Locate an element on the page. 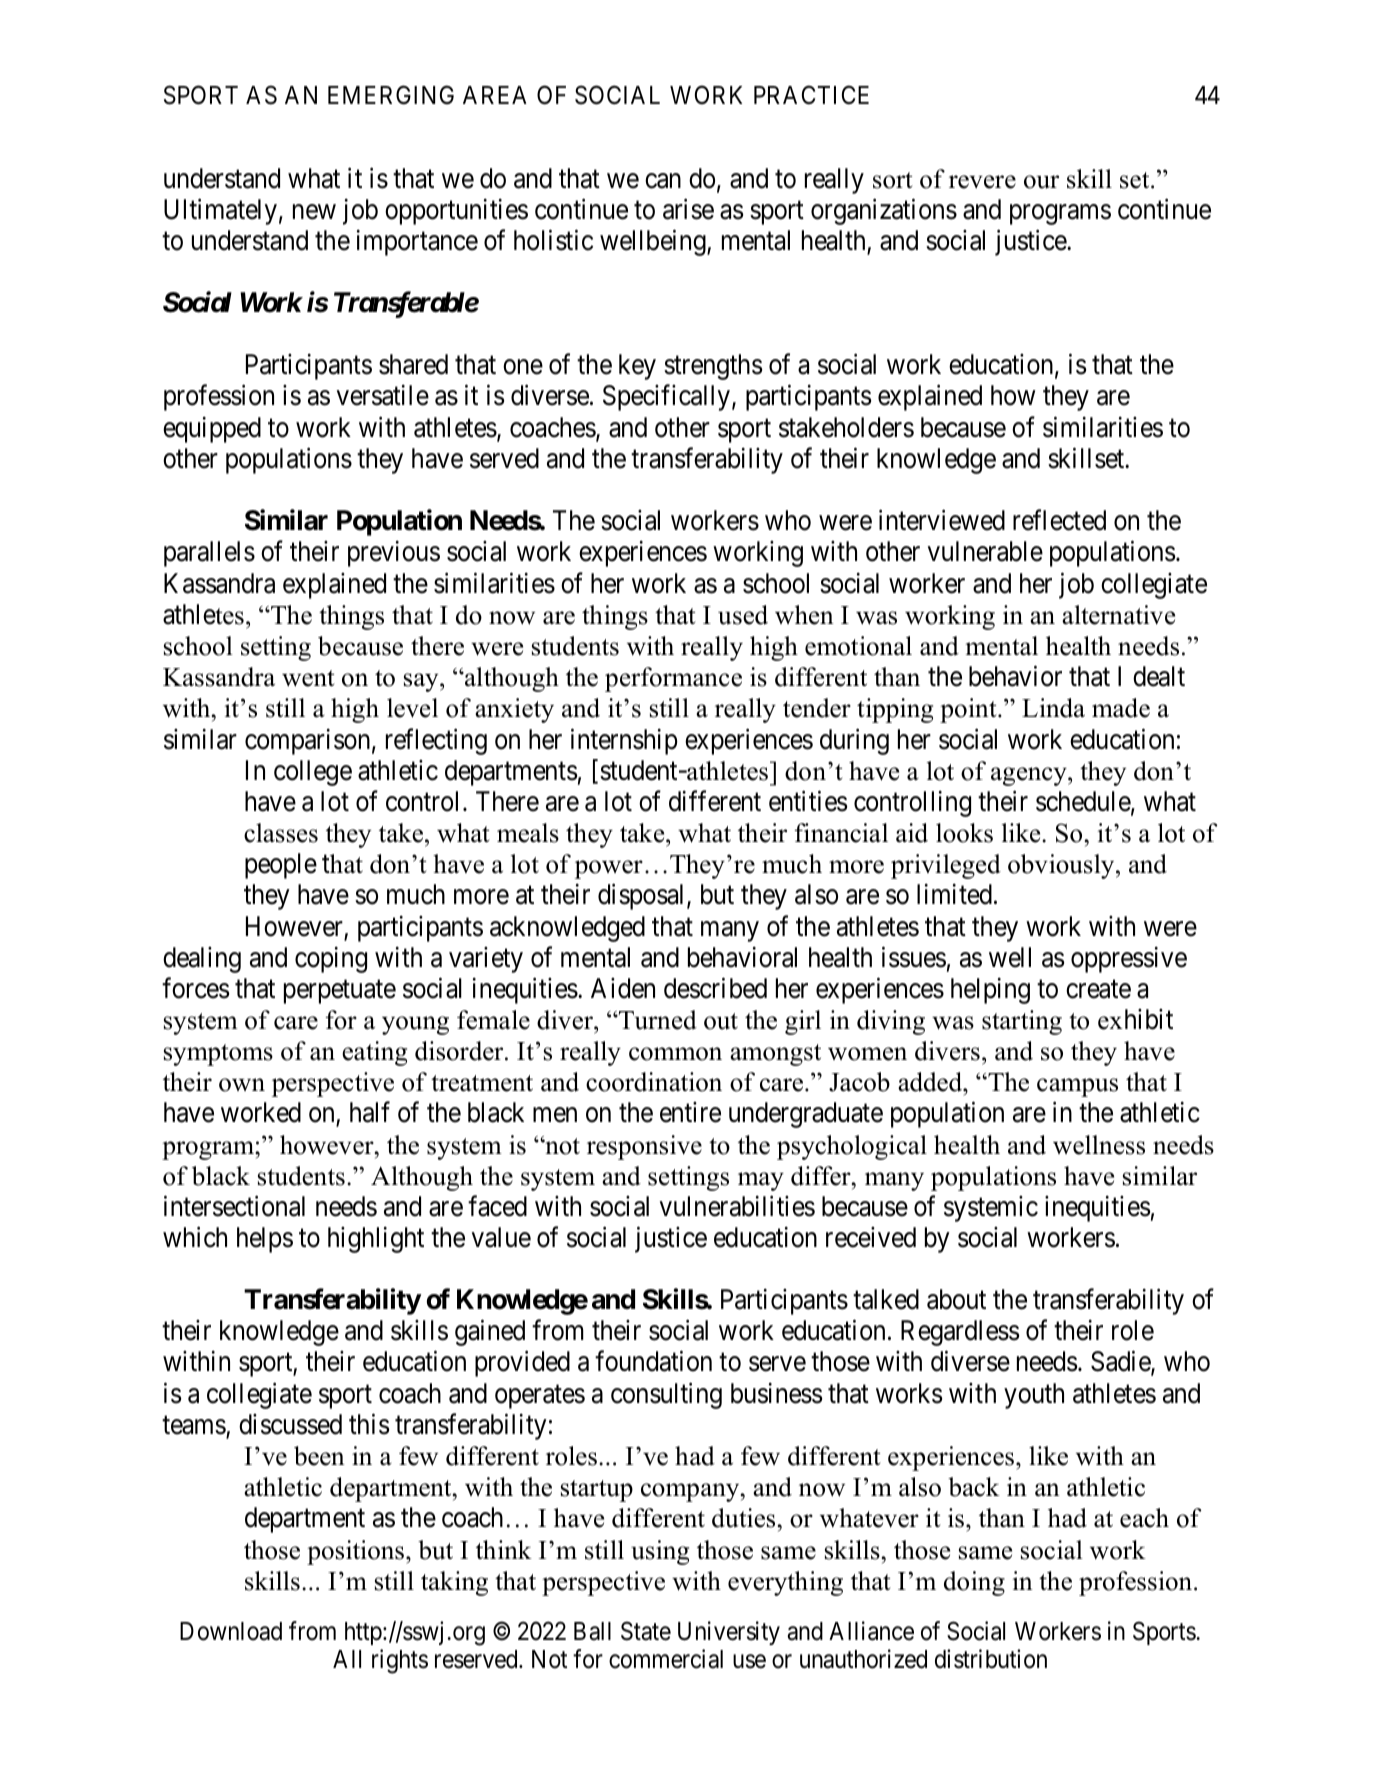 The image size is (1381, 1788). distribution is located at coordinates (991, 1659).
